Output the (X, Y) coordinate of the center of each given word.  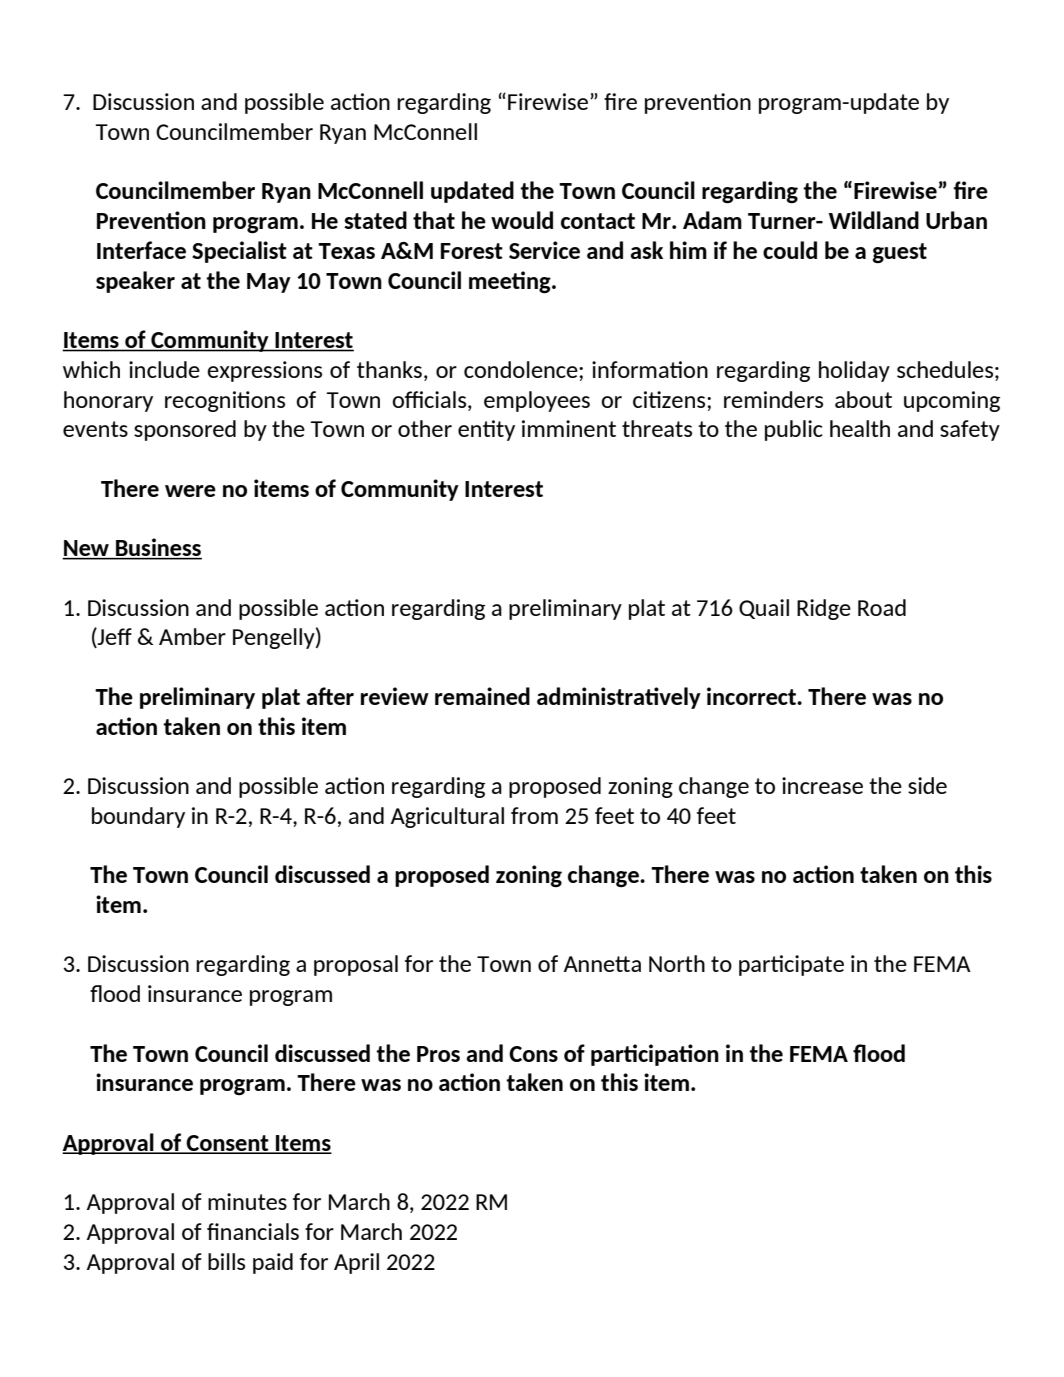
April (356, 1263)
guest (900, 253)
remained (482, 696)
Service (544, 250)
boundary (138, 817)
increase (822, 785)
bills (226, 1261)
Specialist (239, 252)
